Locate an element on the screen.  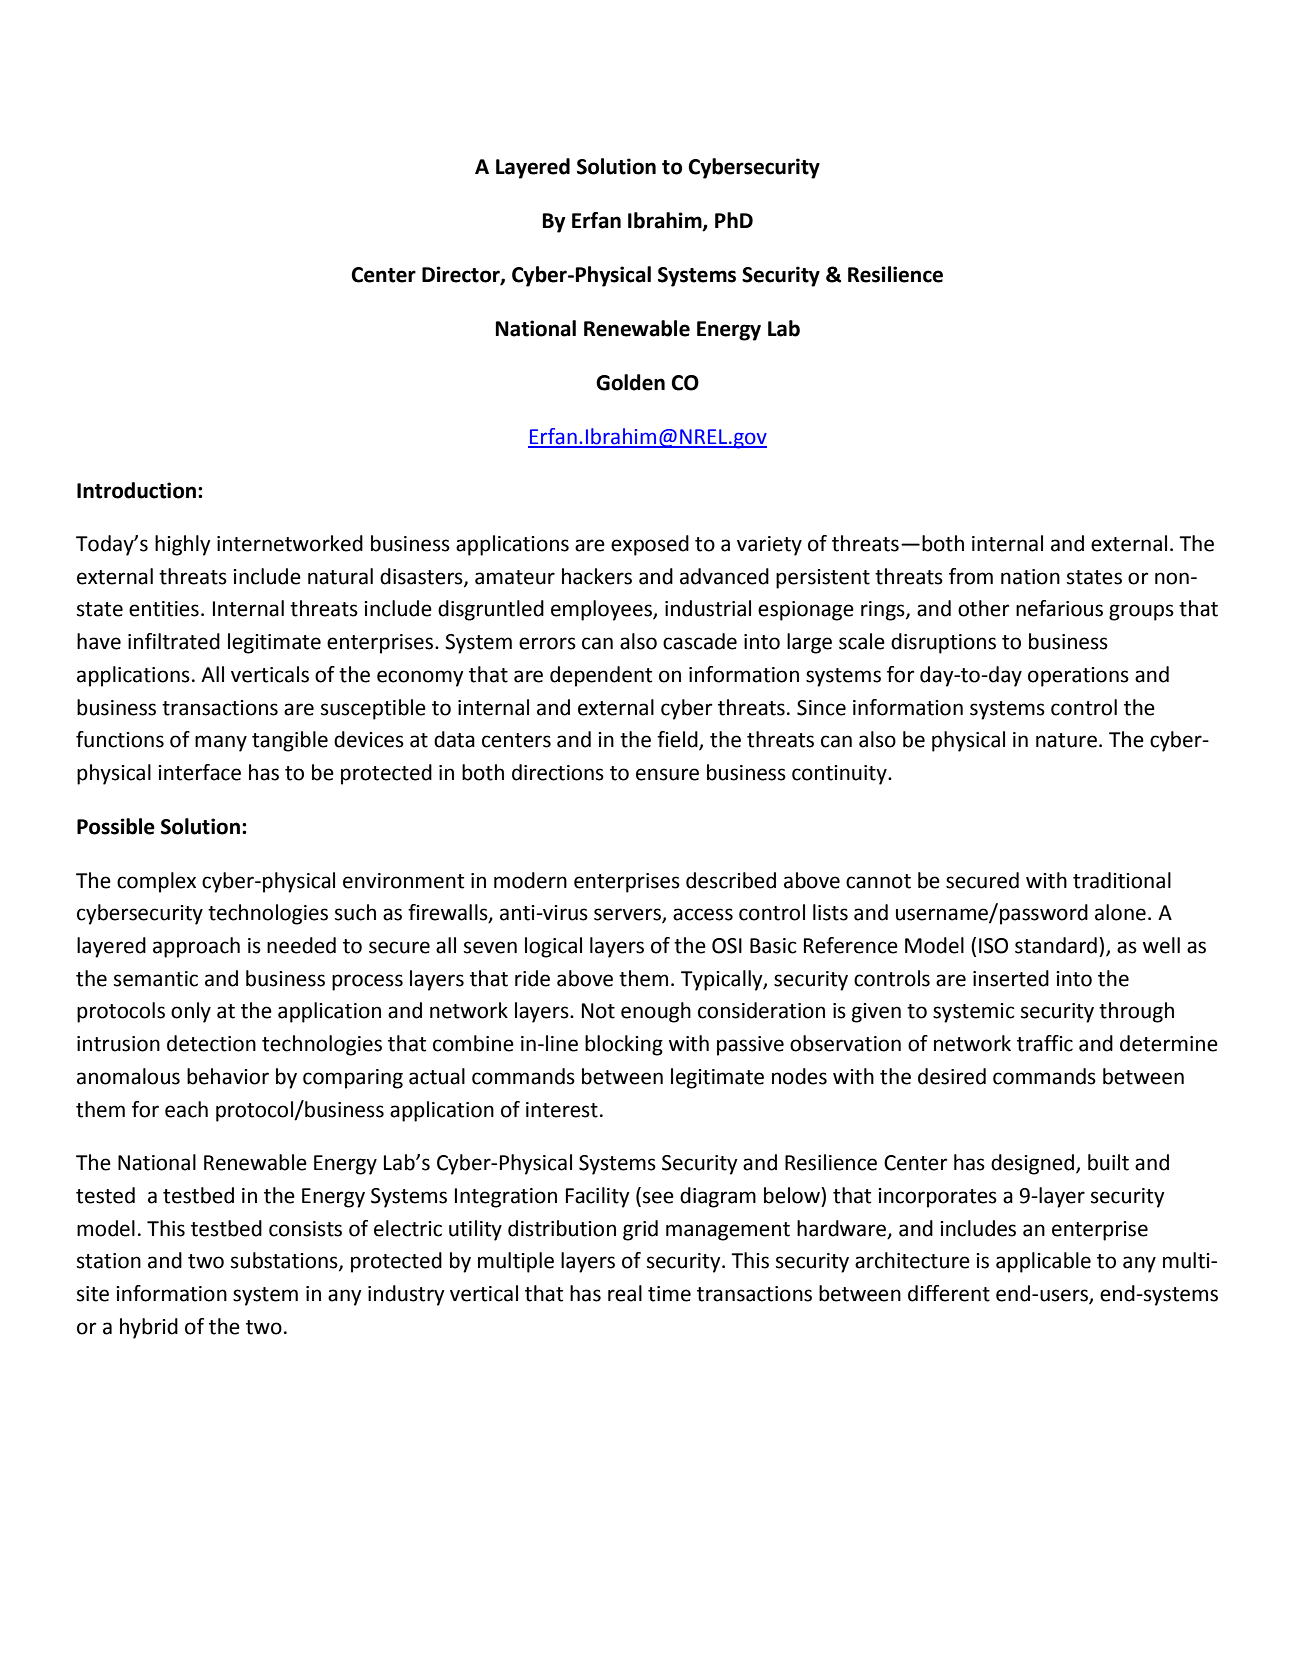
operations is located at coordinates (1078, 677).
